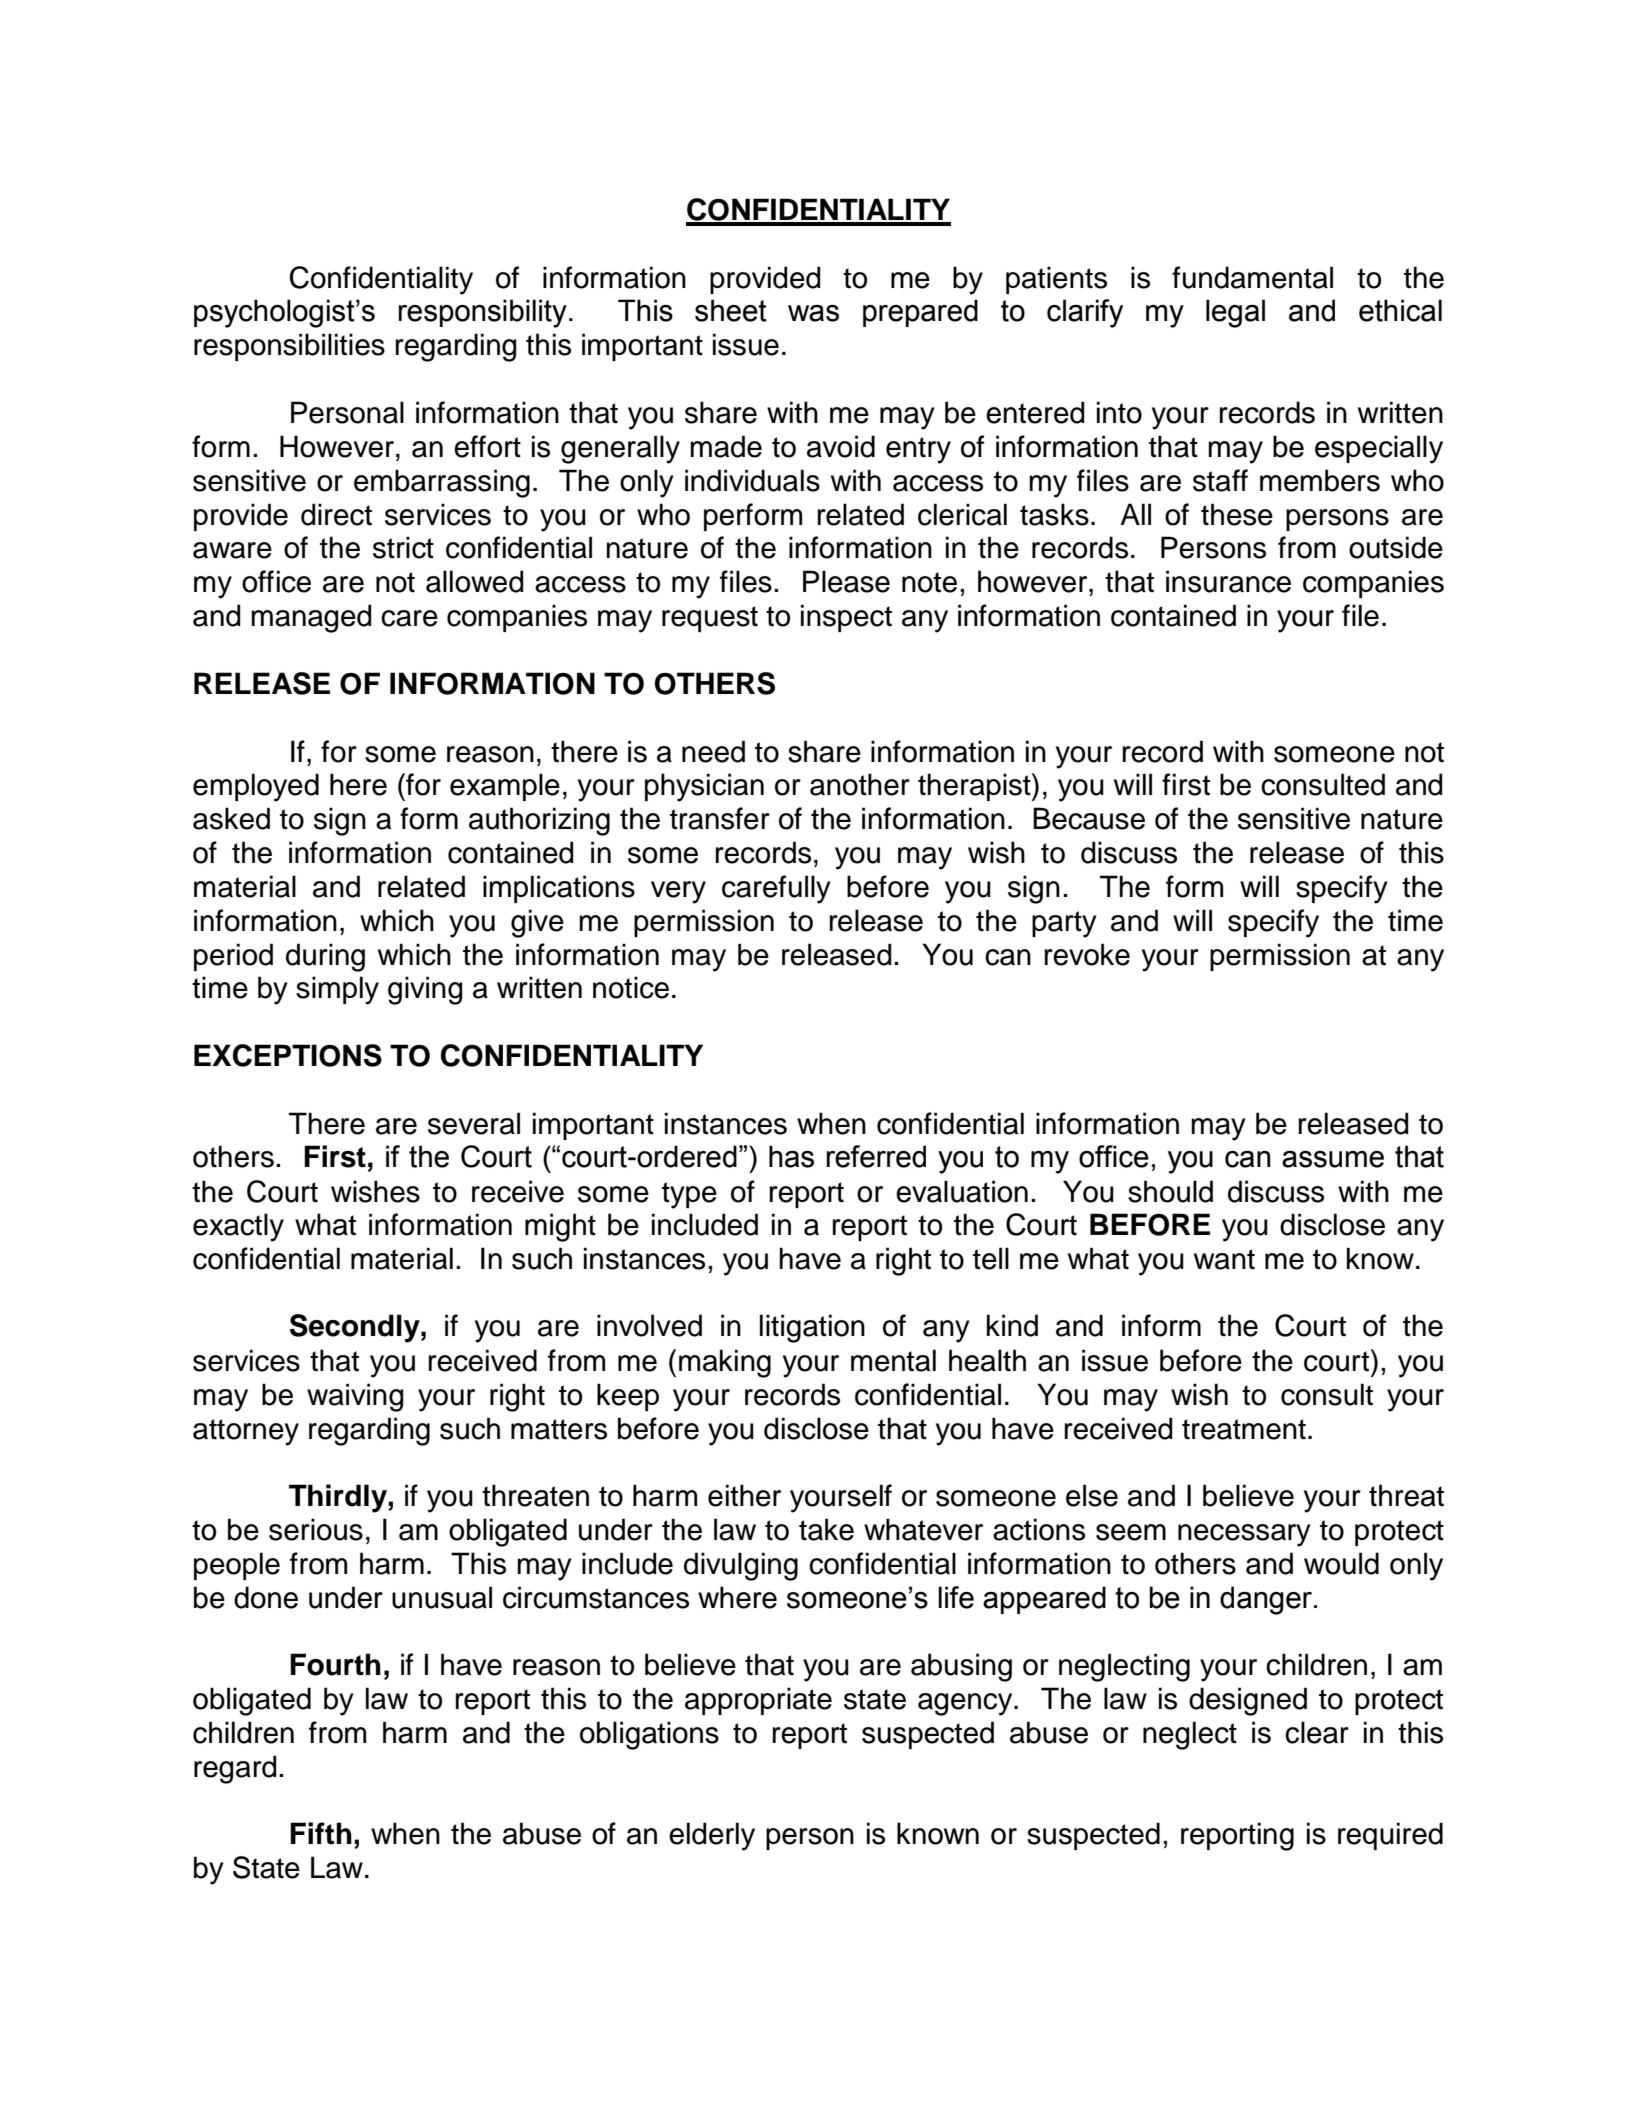 Image resolution: width=1637 pixels, height=2119 pixels. What do you see at coordinates (1333, 1159) in the document?
I see `assume` at bounding box center [1333, 1159].
